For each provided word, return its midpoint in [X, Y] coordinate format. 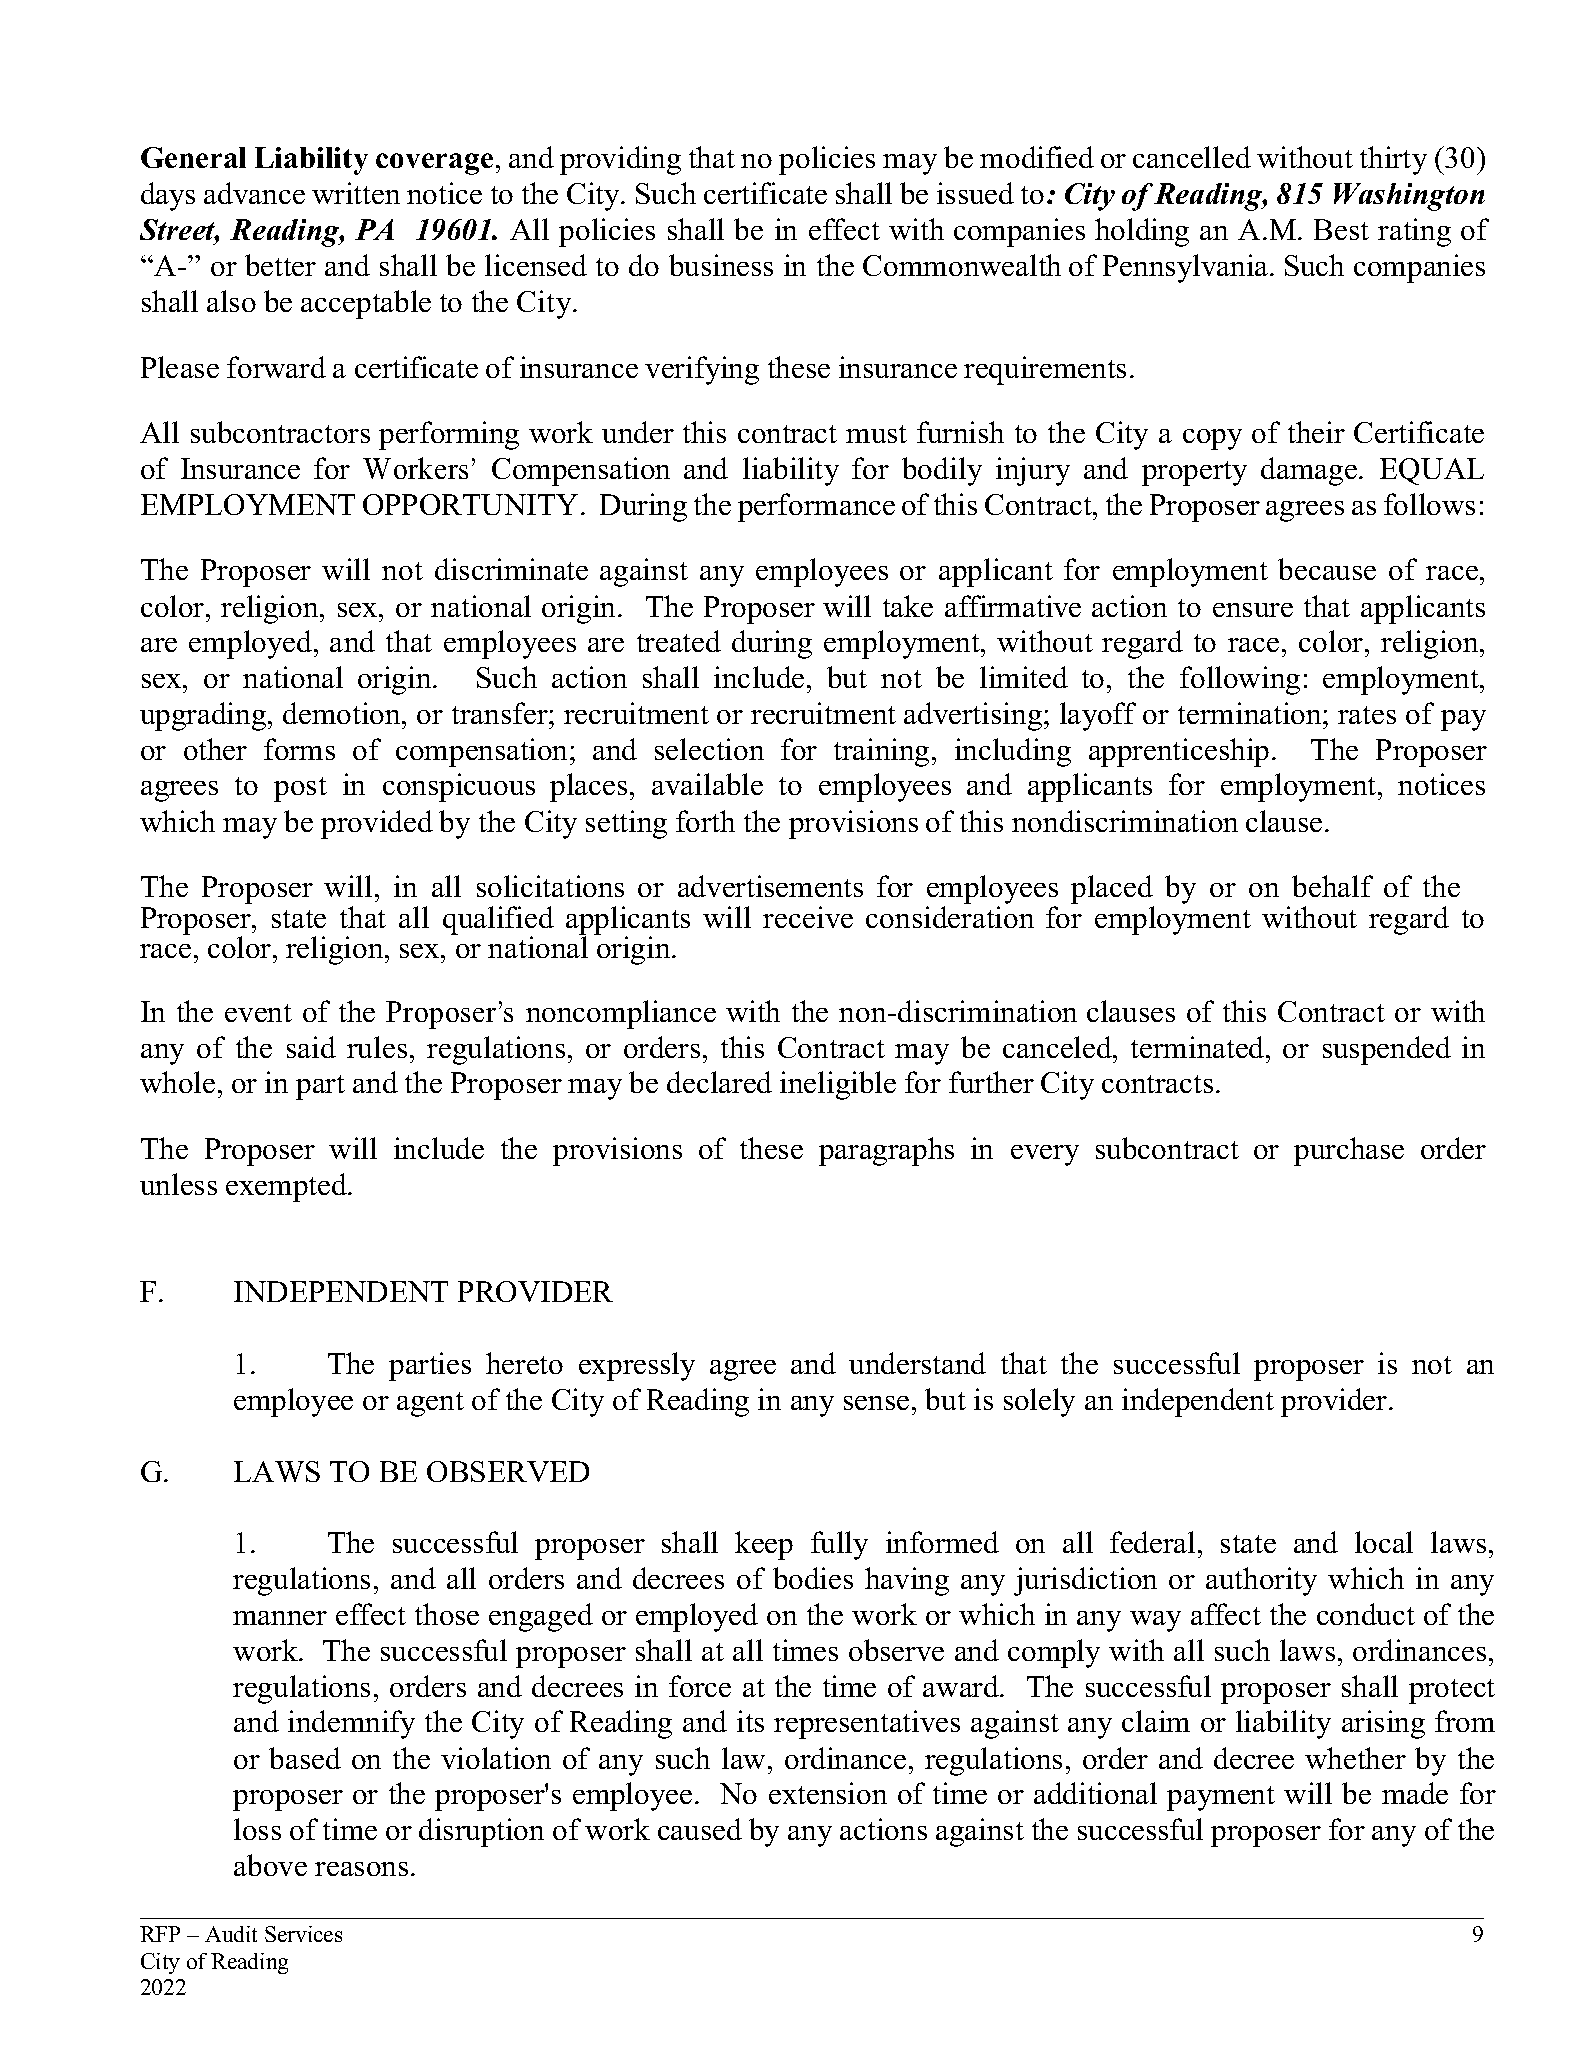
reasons [361, 1869]
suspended [1387, 1050]
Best [1341, 229]
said [311, 1047]
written [356, 193]
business [721, 265]
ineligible [838, 1085]
